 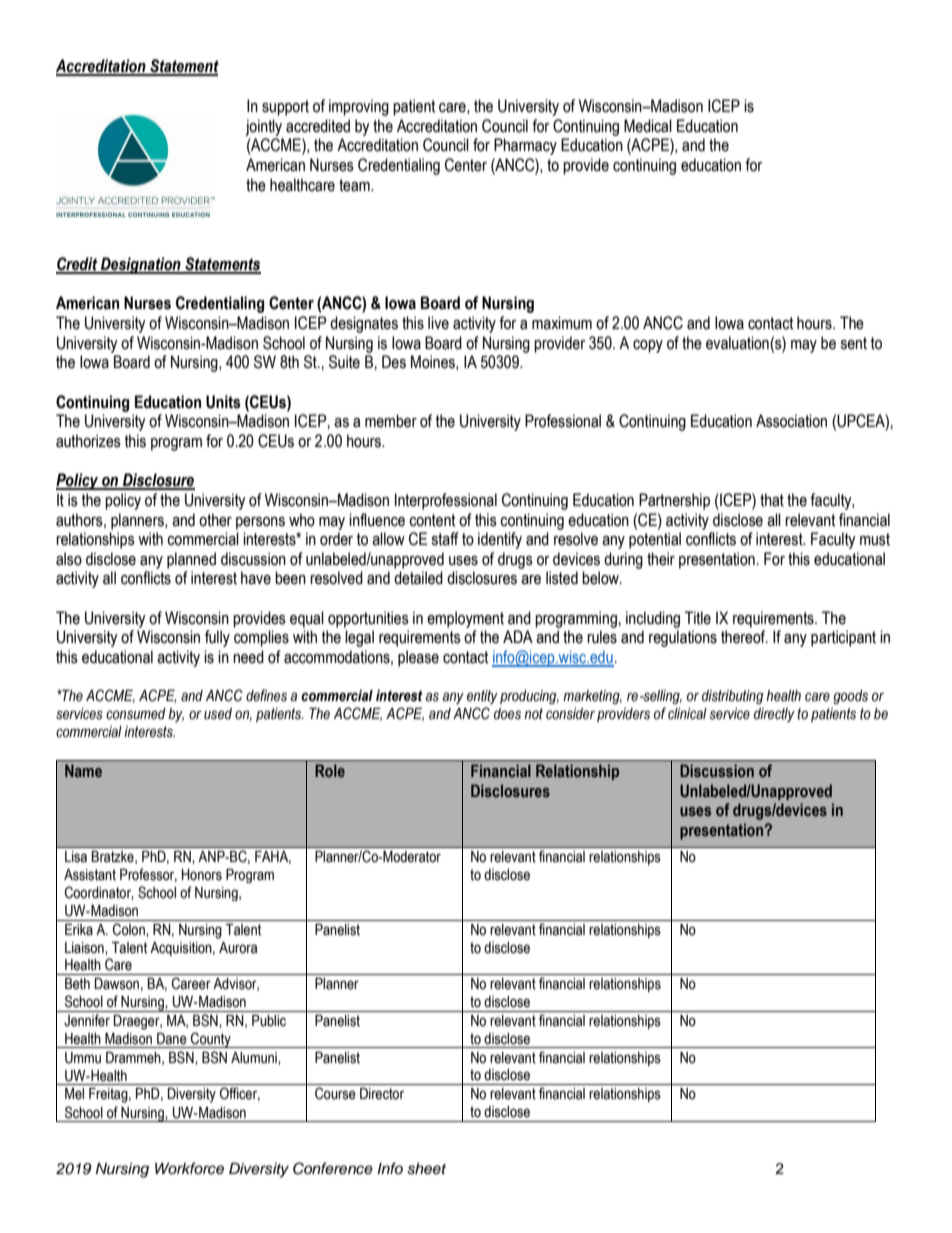 What do you see at coordinates (189, 1168) in the screenshot?
I see `Workforce` at bounding box center [189, 1168].
